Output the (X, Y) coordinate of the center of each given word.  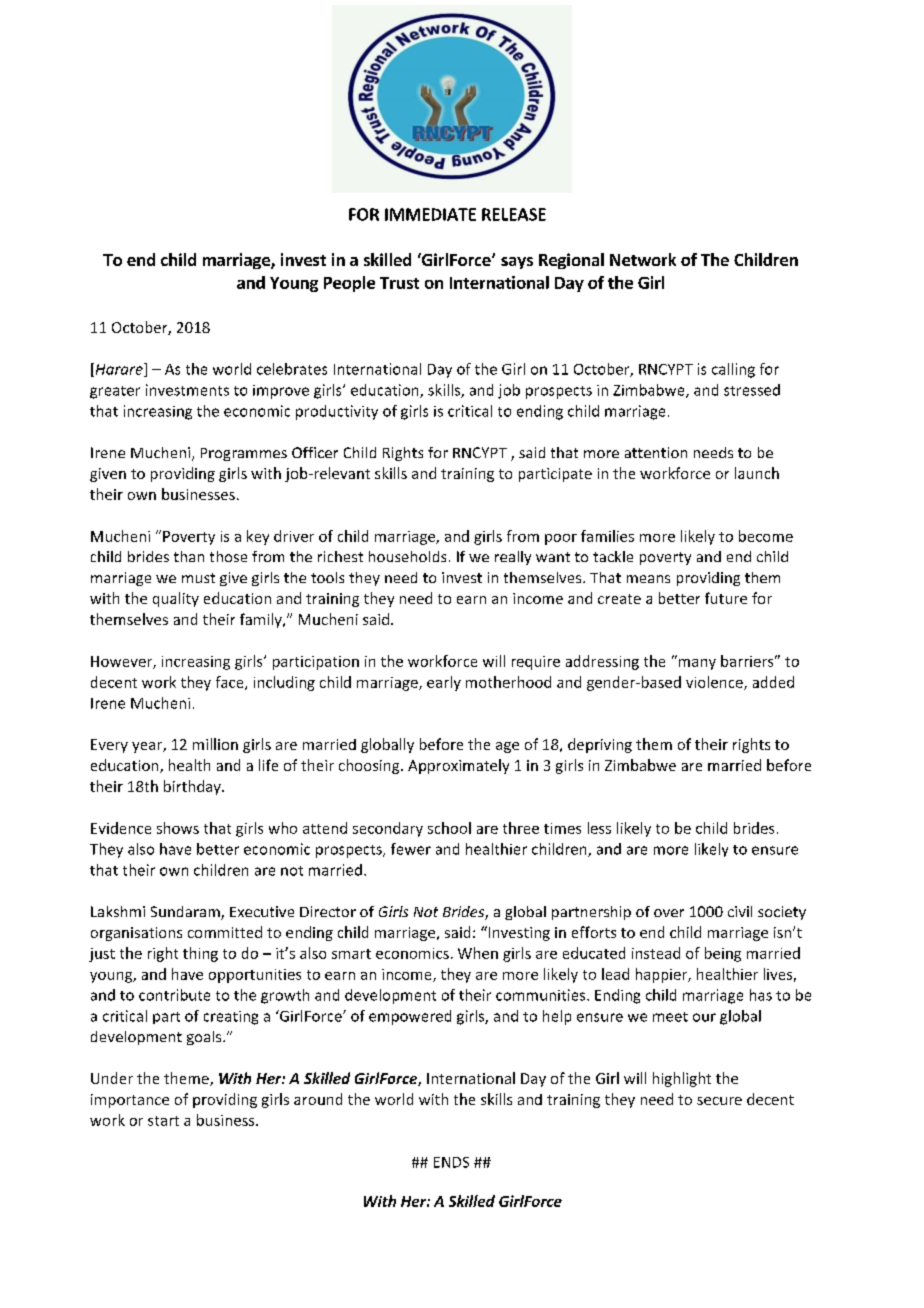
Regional (571, 261)
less (599, 828)
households (407, 556)
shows (178, 828)
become (766, 536)
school (449, 828)
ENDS (451, 1162)
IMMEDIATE (430, 214)
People (349, 284)
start (163, 1121)
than (189, 556)
